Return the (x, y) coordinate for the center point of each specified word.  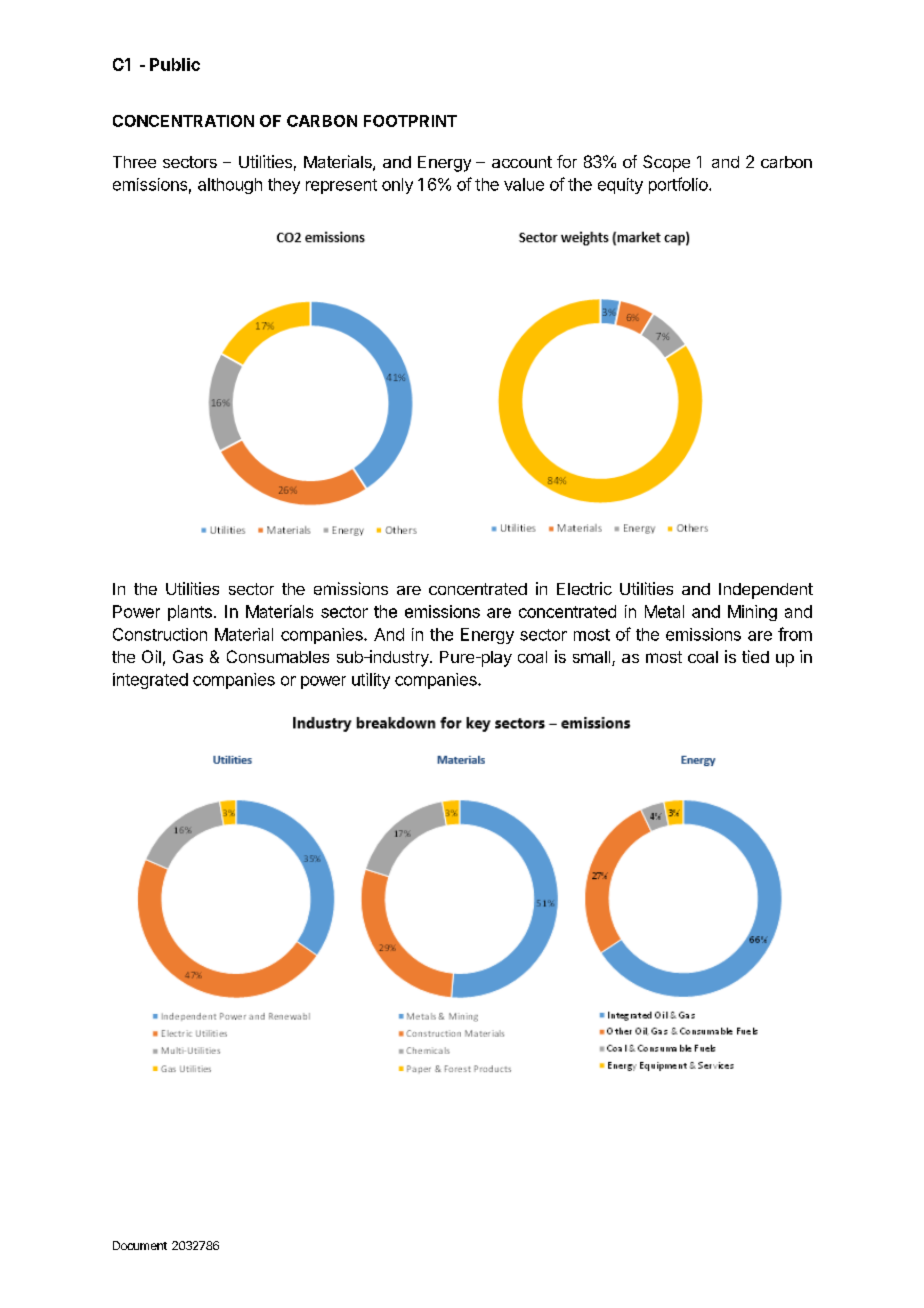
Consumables (278, 656)
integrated (150, 681)
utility (371, 681)
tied (755, 656)
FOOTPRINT (410, 121)
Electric (584, 588)
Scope (666, 163)
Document (140, 1245)
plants (190, 613)
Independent (766, 591)
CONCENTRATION (183, 121)
